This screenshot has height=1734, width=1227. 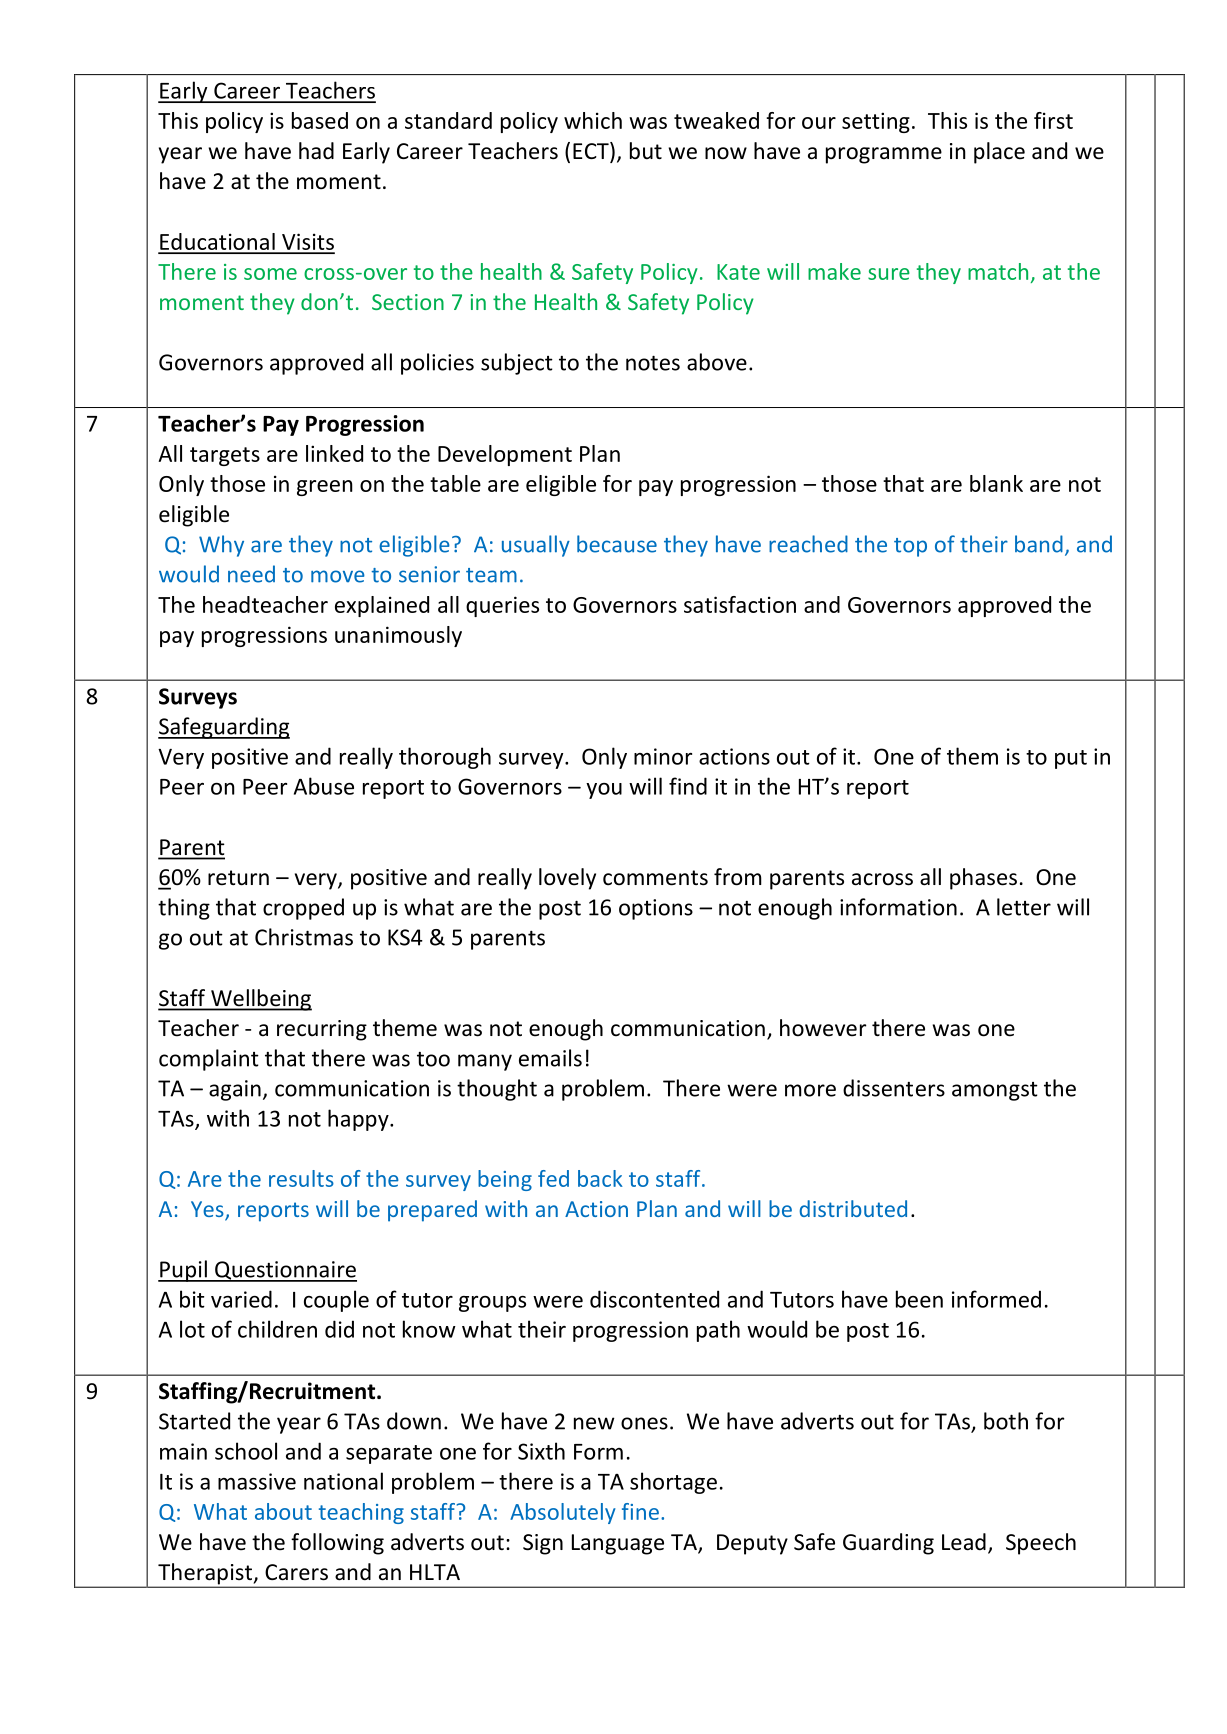 What do you see at coordinates (996, 483) in the screenshot?
I see `blank` at bounding box center [996, 483].
